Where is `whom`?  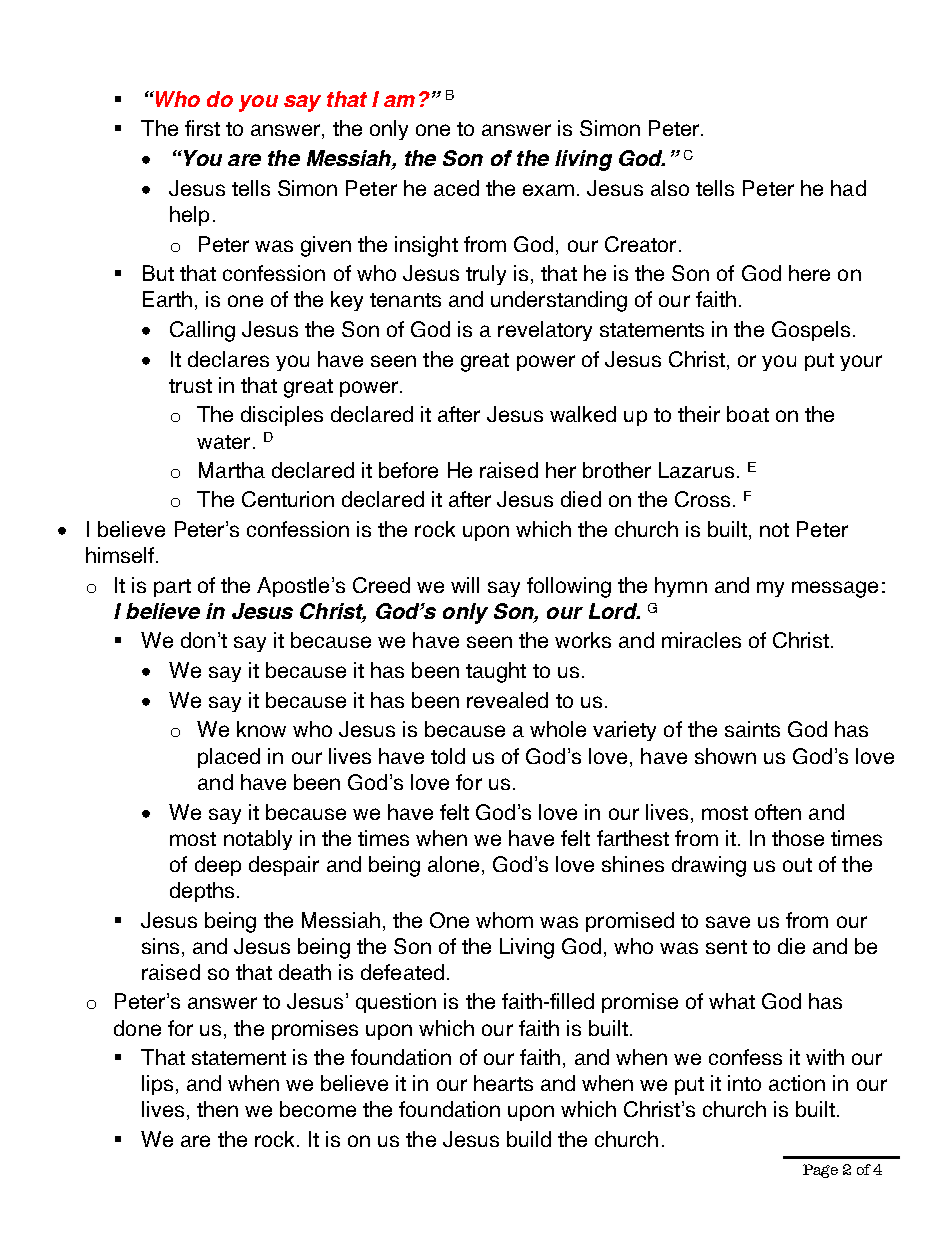
whom is located at coordinates (504, 920).
